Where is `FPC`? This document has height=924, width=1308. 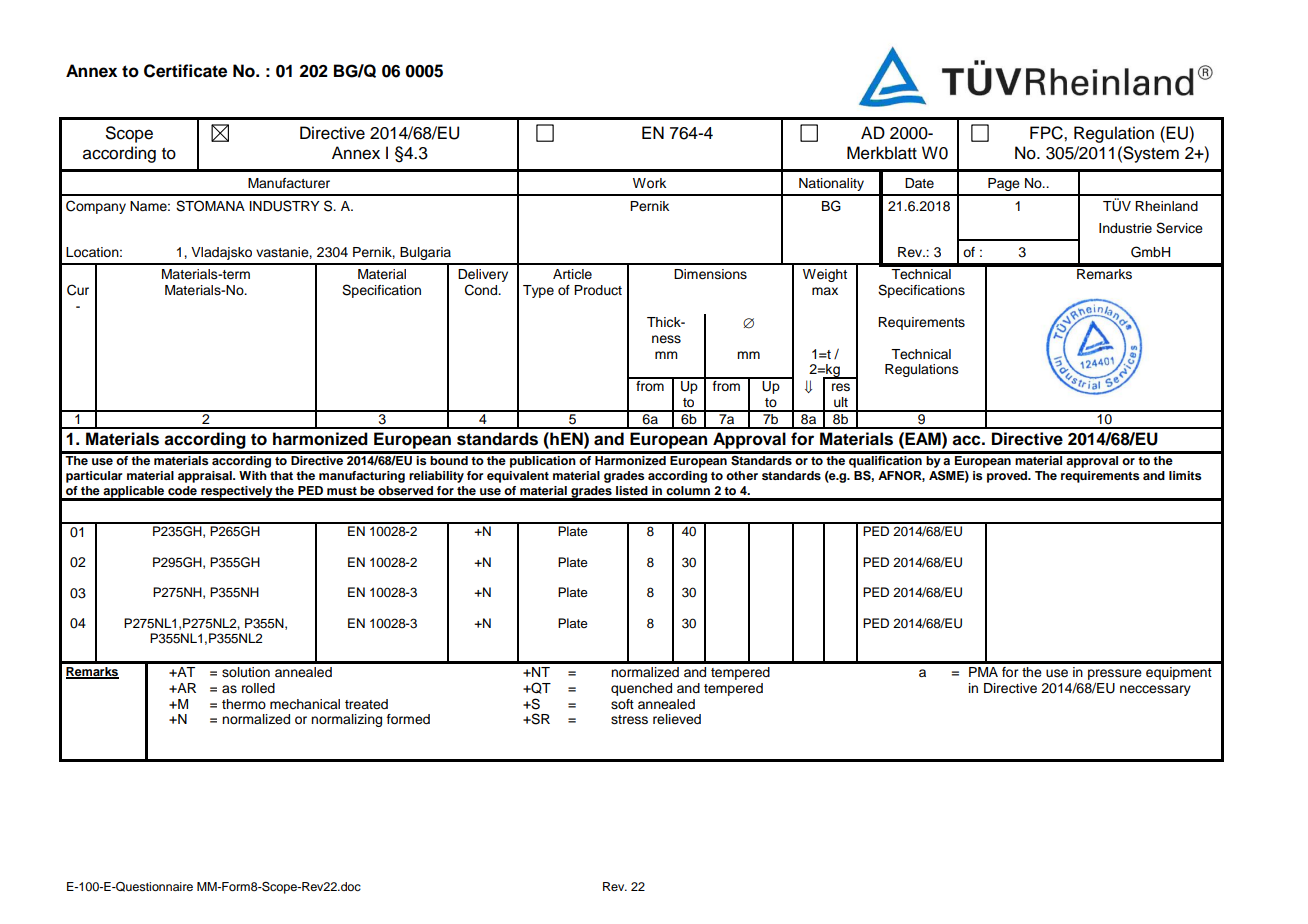
FPC is located at coordinates (1047, 133).
